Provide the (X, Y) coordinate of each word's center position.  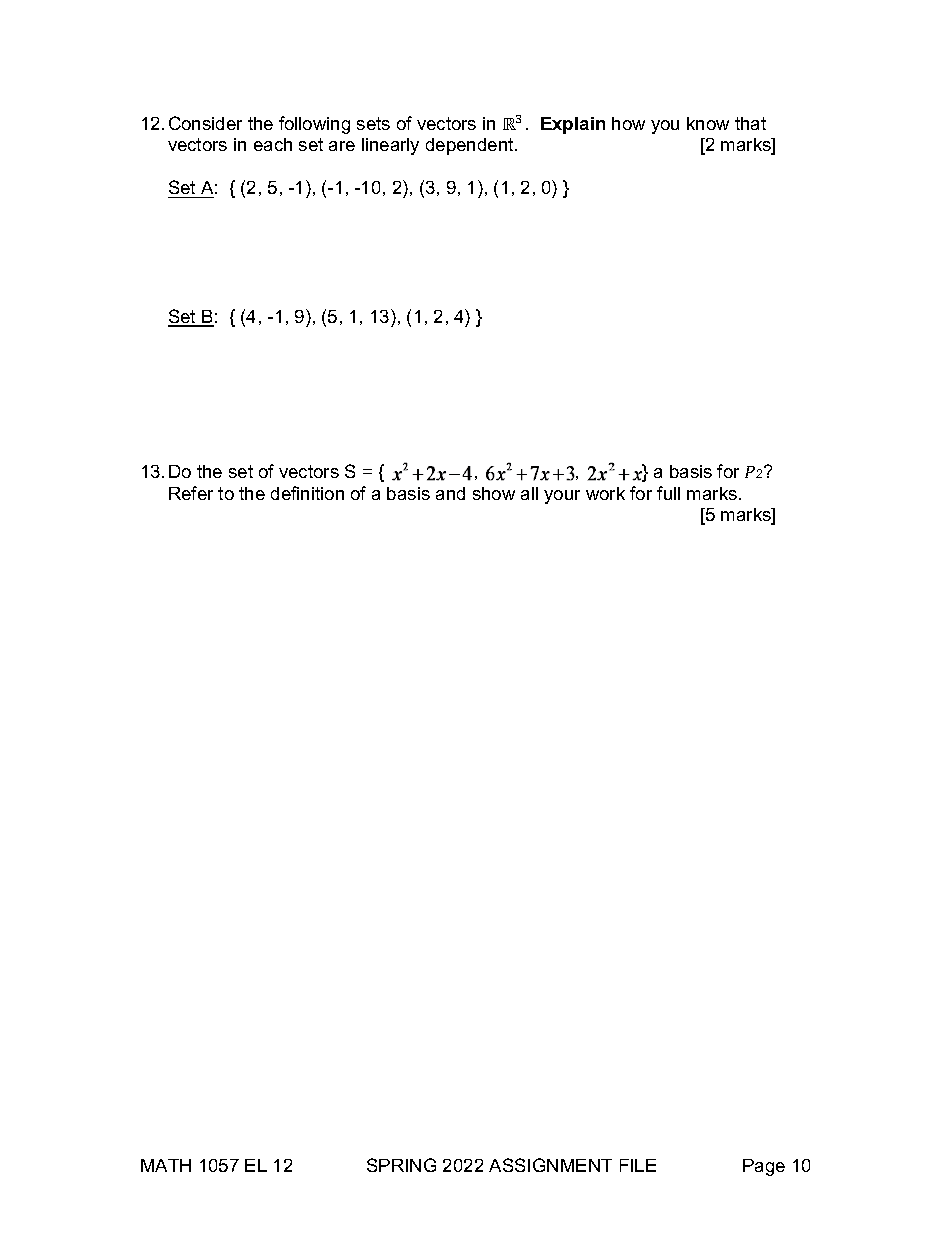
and (450, 493)
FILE (638, 1165)
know (708, 123)
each (273, 144)
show (494, 493)
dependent (471, 146)
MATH (166, 1165)
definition (307, 493)
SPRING (401, 1165)
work (605, 493)
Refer (191, 493)
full (668, 493)
